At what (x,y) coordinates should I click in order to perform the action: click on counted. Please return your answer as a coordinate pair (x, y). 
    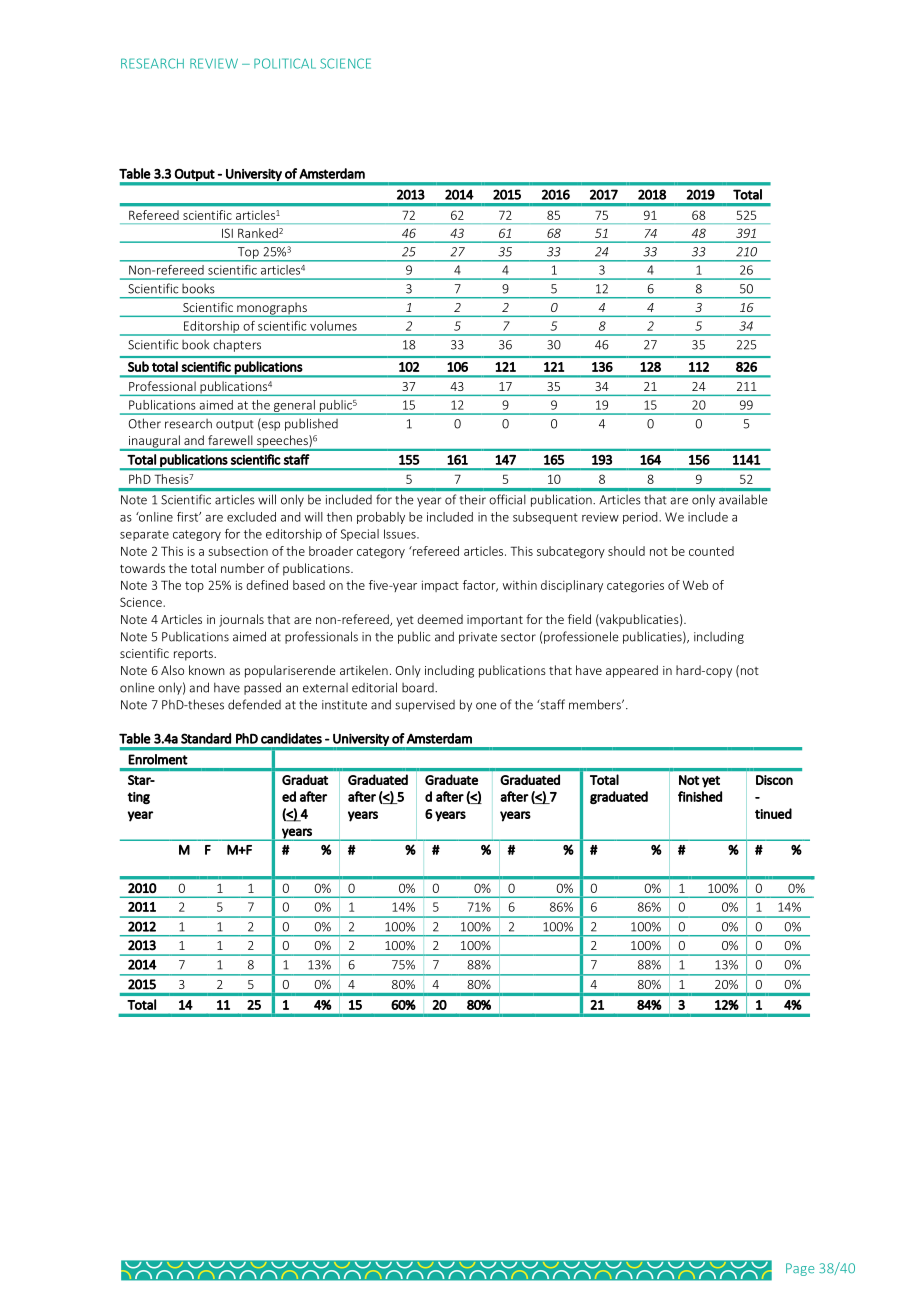
    Looking at the image, I should click on (711, 551).
